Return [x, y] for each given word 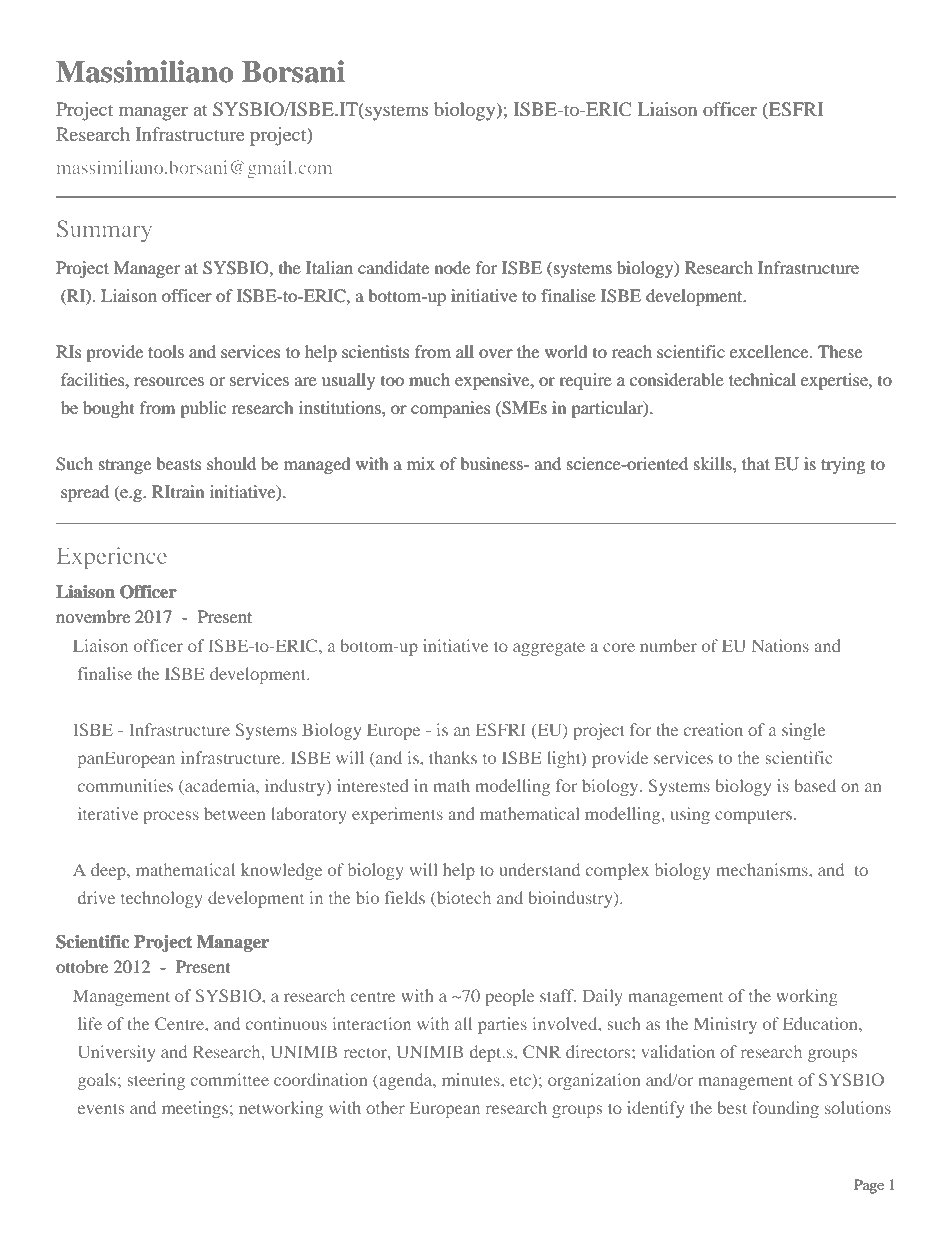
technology [162, 899]
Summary [104, 231]
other [385, 1107]
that [756, 463]
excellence [770, 351]
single [804, 731]
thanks [453, 757]
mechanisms [763, 869]
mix [421, 463]
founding [785, 1109]
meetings [196, 1109]
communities [125, 785]
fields [405, 897]
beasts [179, 463]
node [452, 267]
